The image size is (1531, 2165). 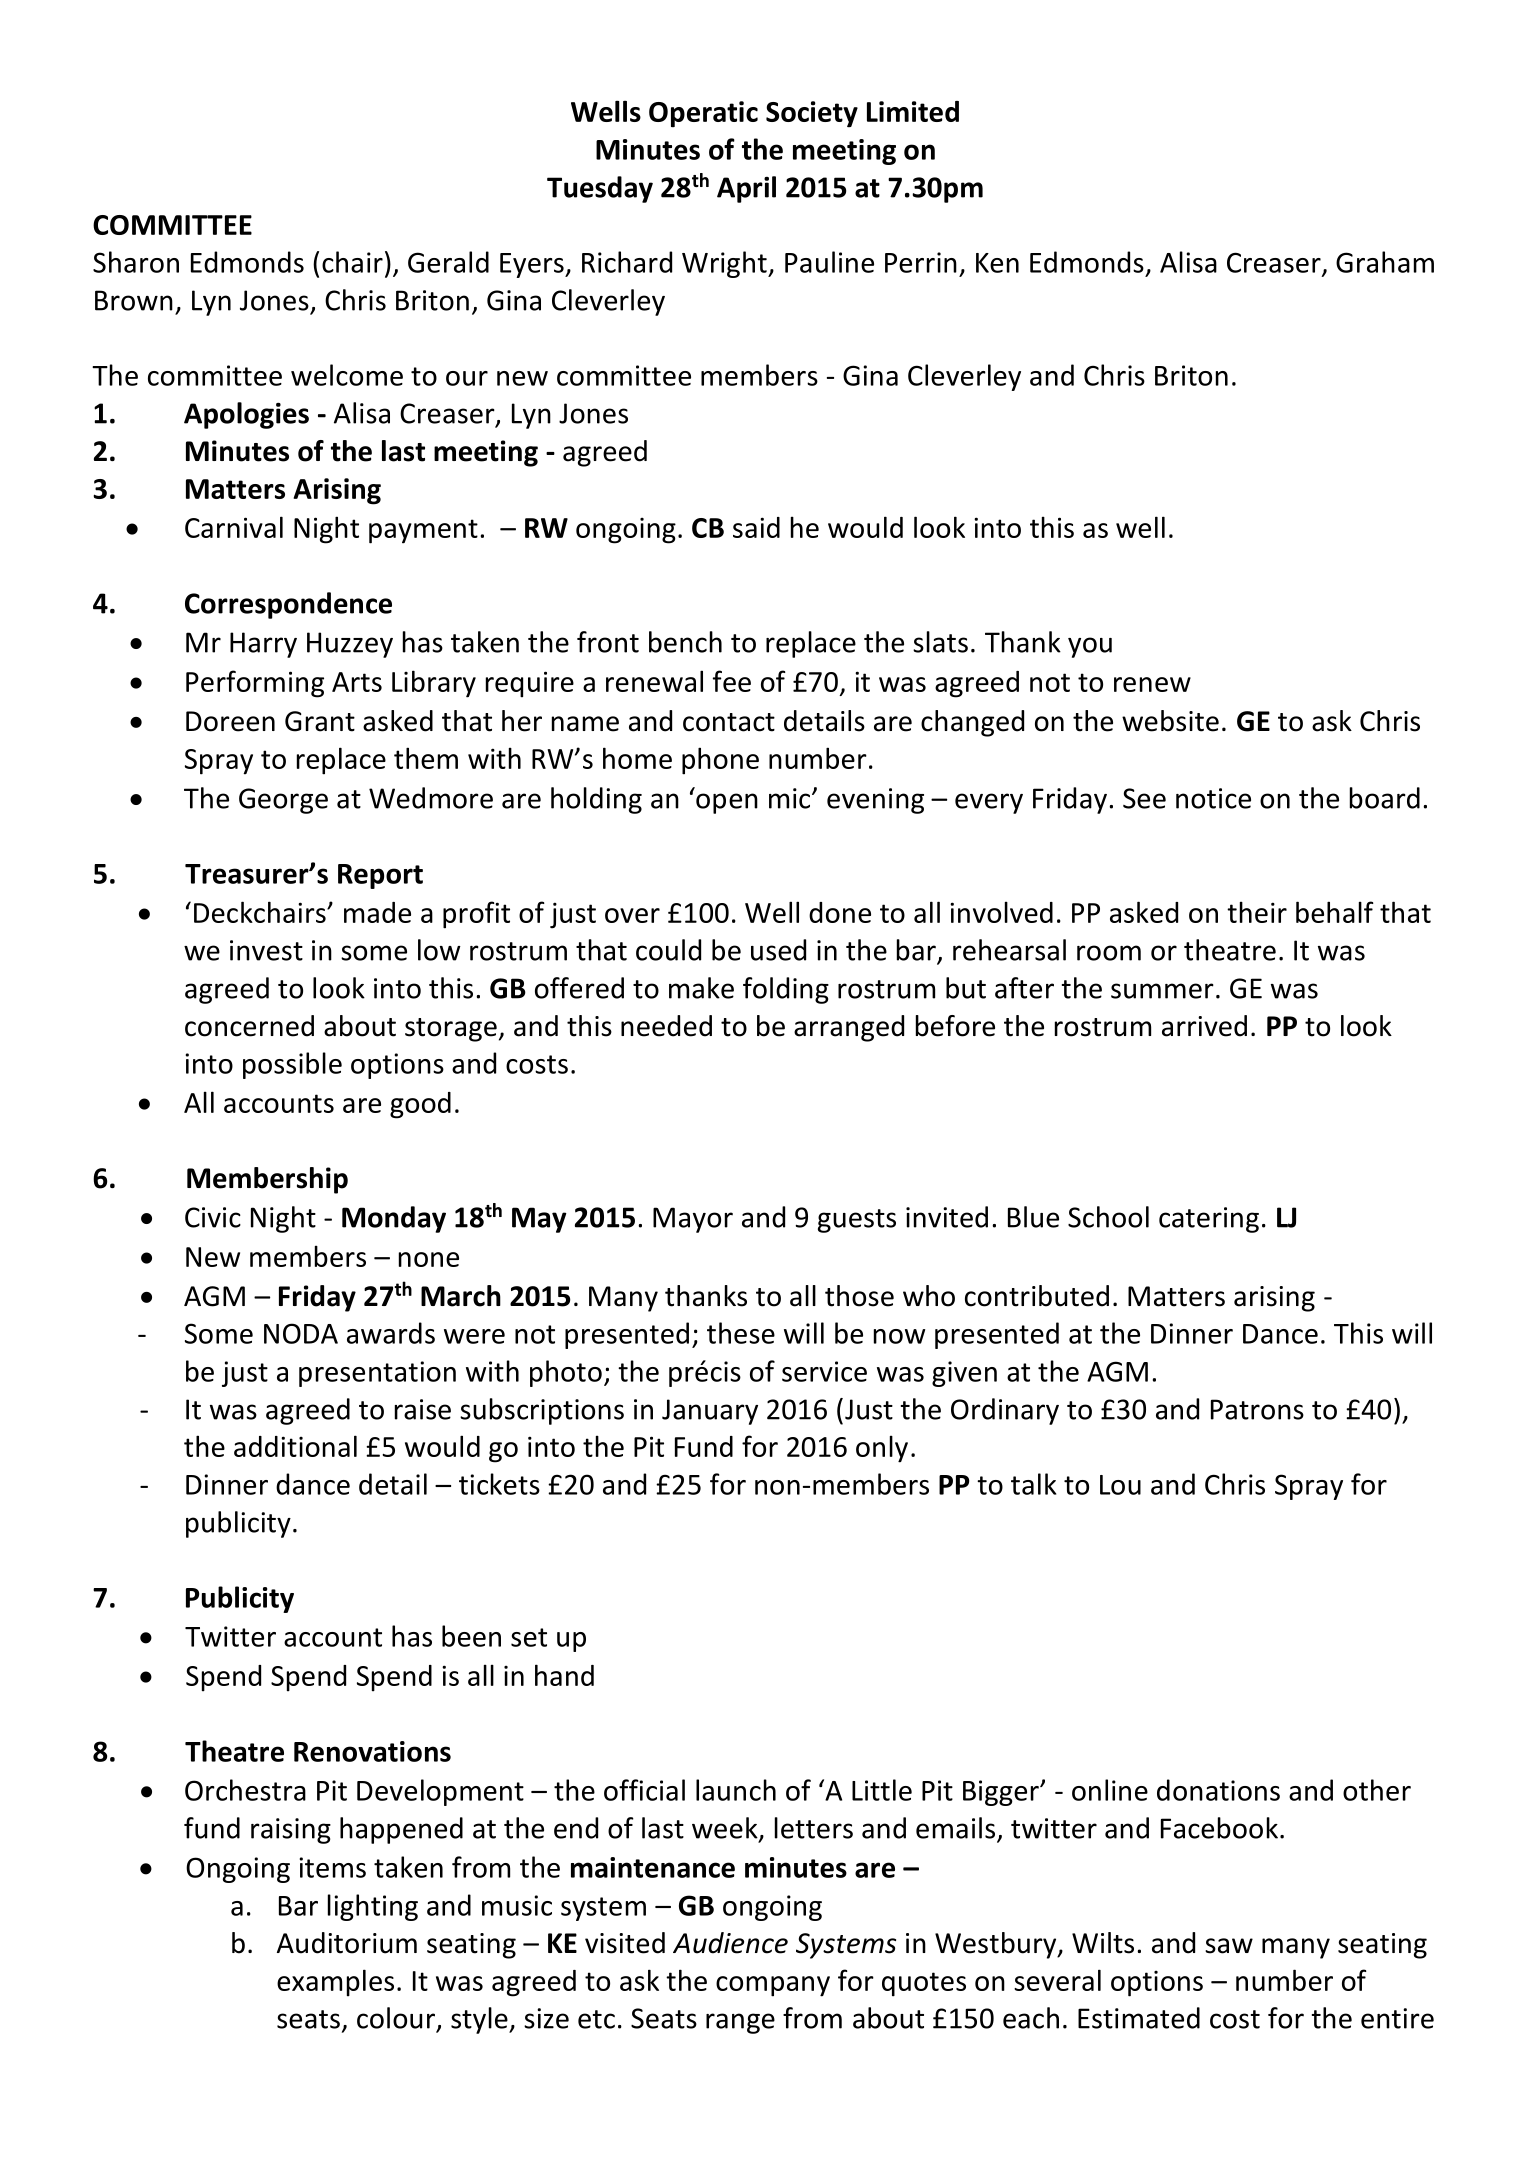 I want to click on these, so click(x=741, y=1333).
